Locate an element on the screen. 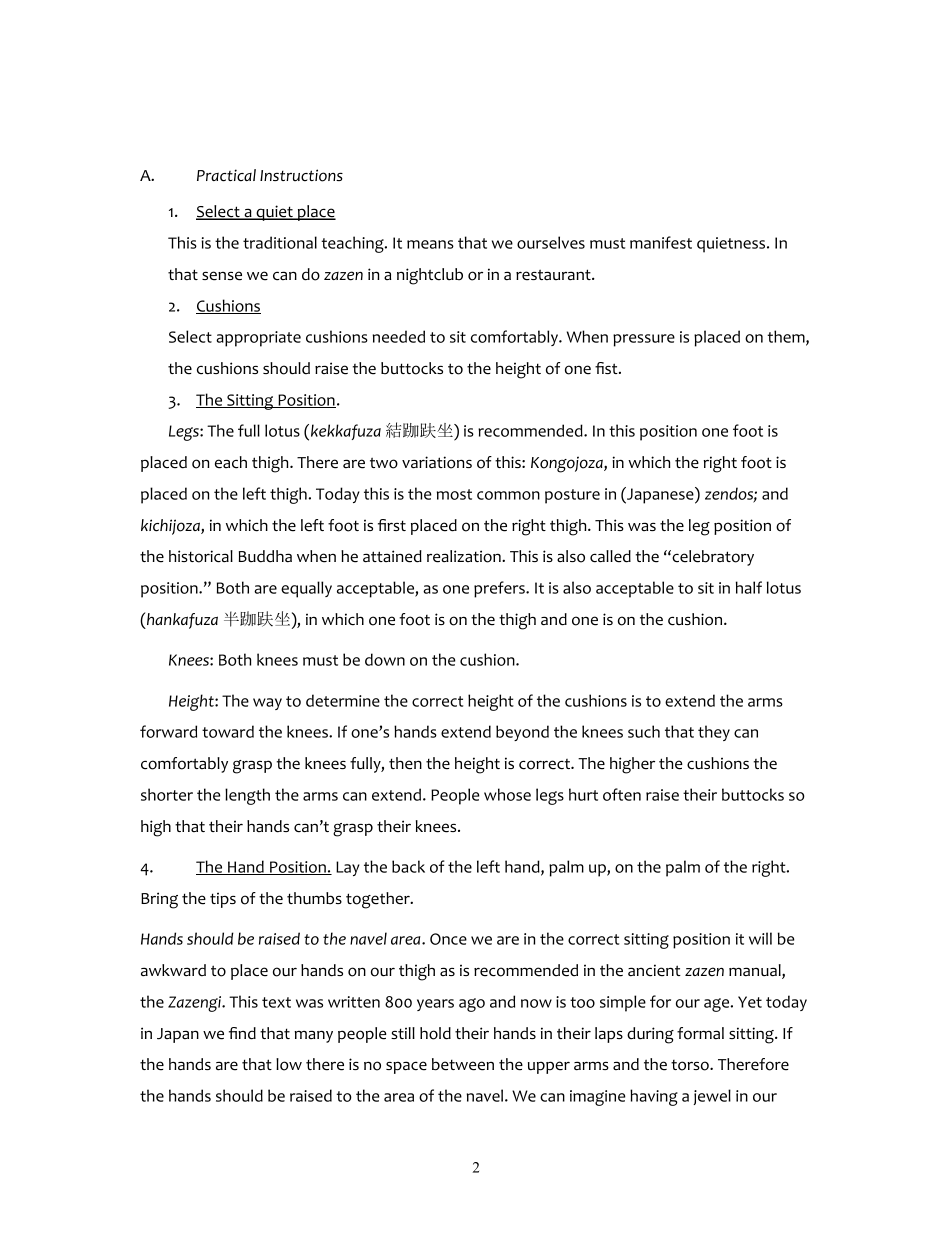  manifest is located at coordinates (661, 242).
